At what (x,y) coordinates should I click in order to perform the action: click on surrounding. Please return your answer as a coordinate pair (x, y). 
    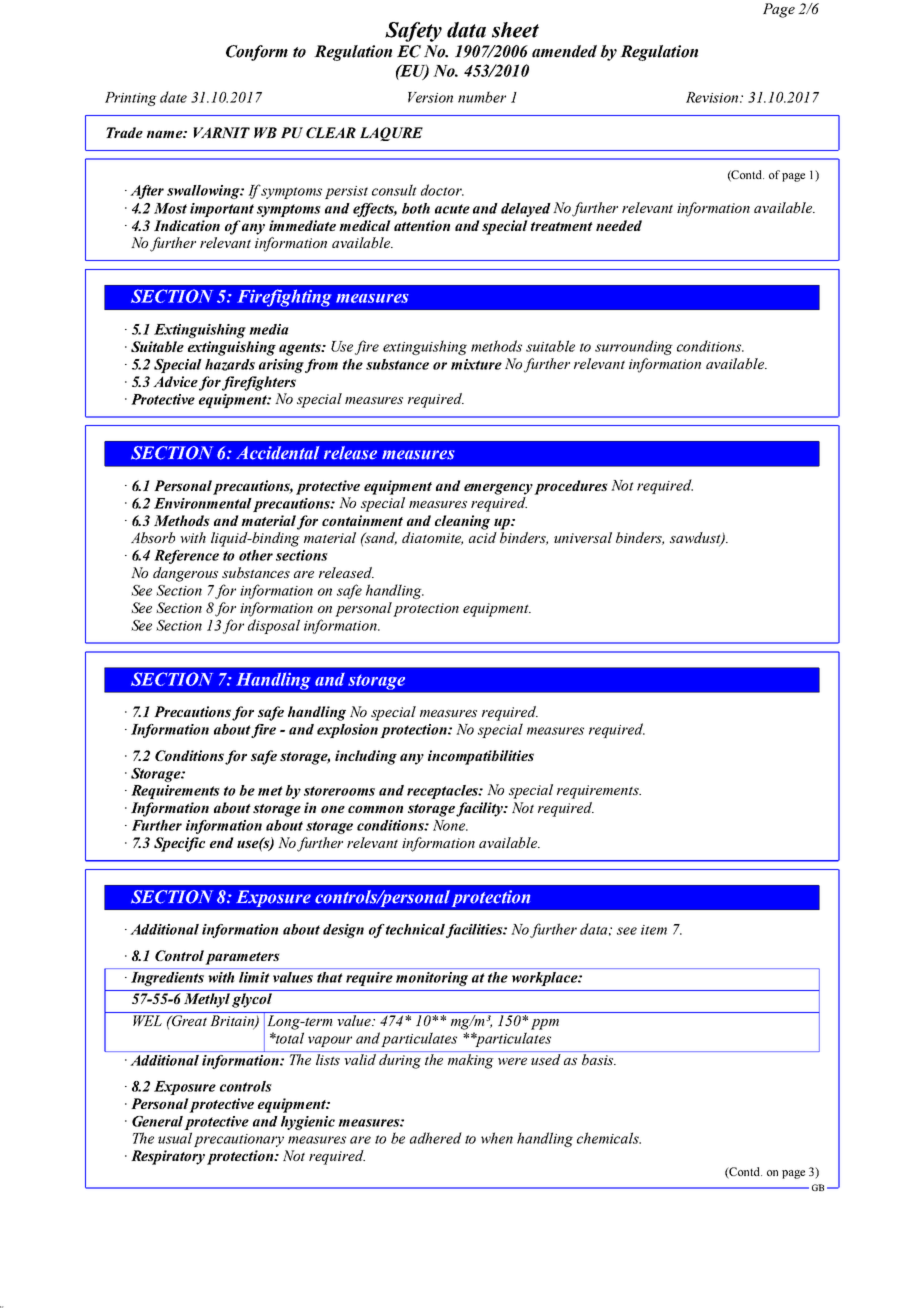
    Looking at the image, I should click on (634, 347).
